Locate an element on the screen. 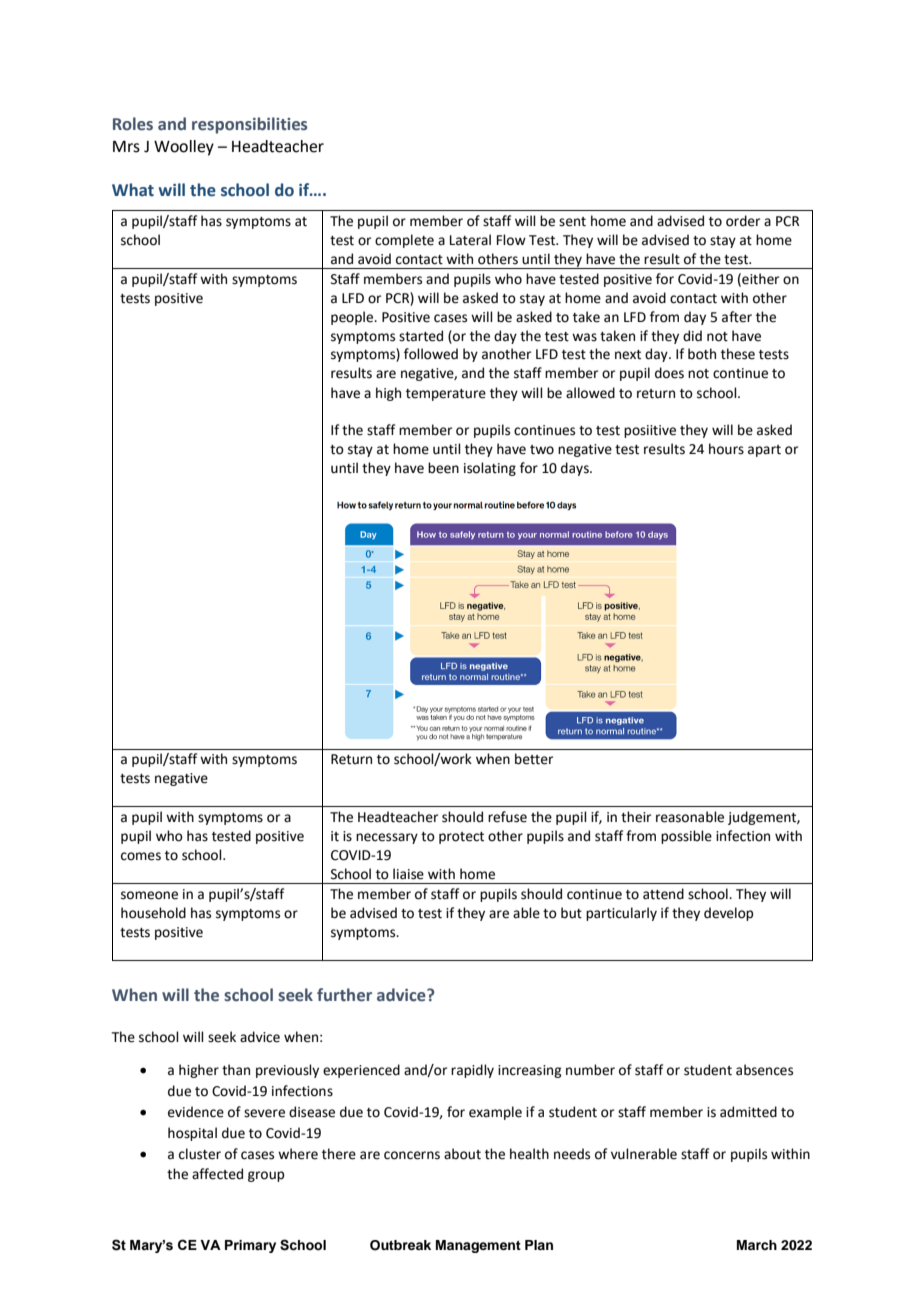  comes is located at coordinates (141, 856).
